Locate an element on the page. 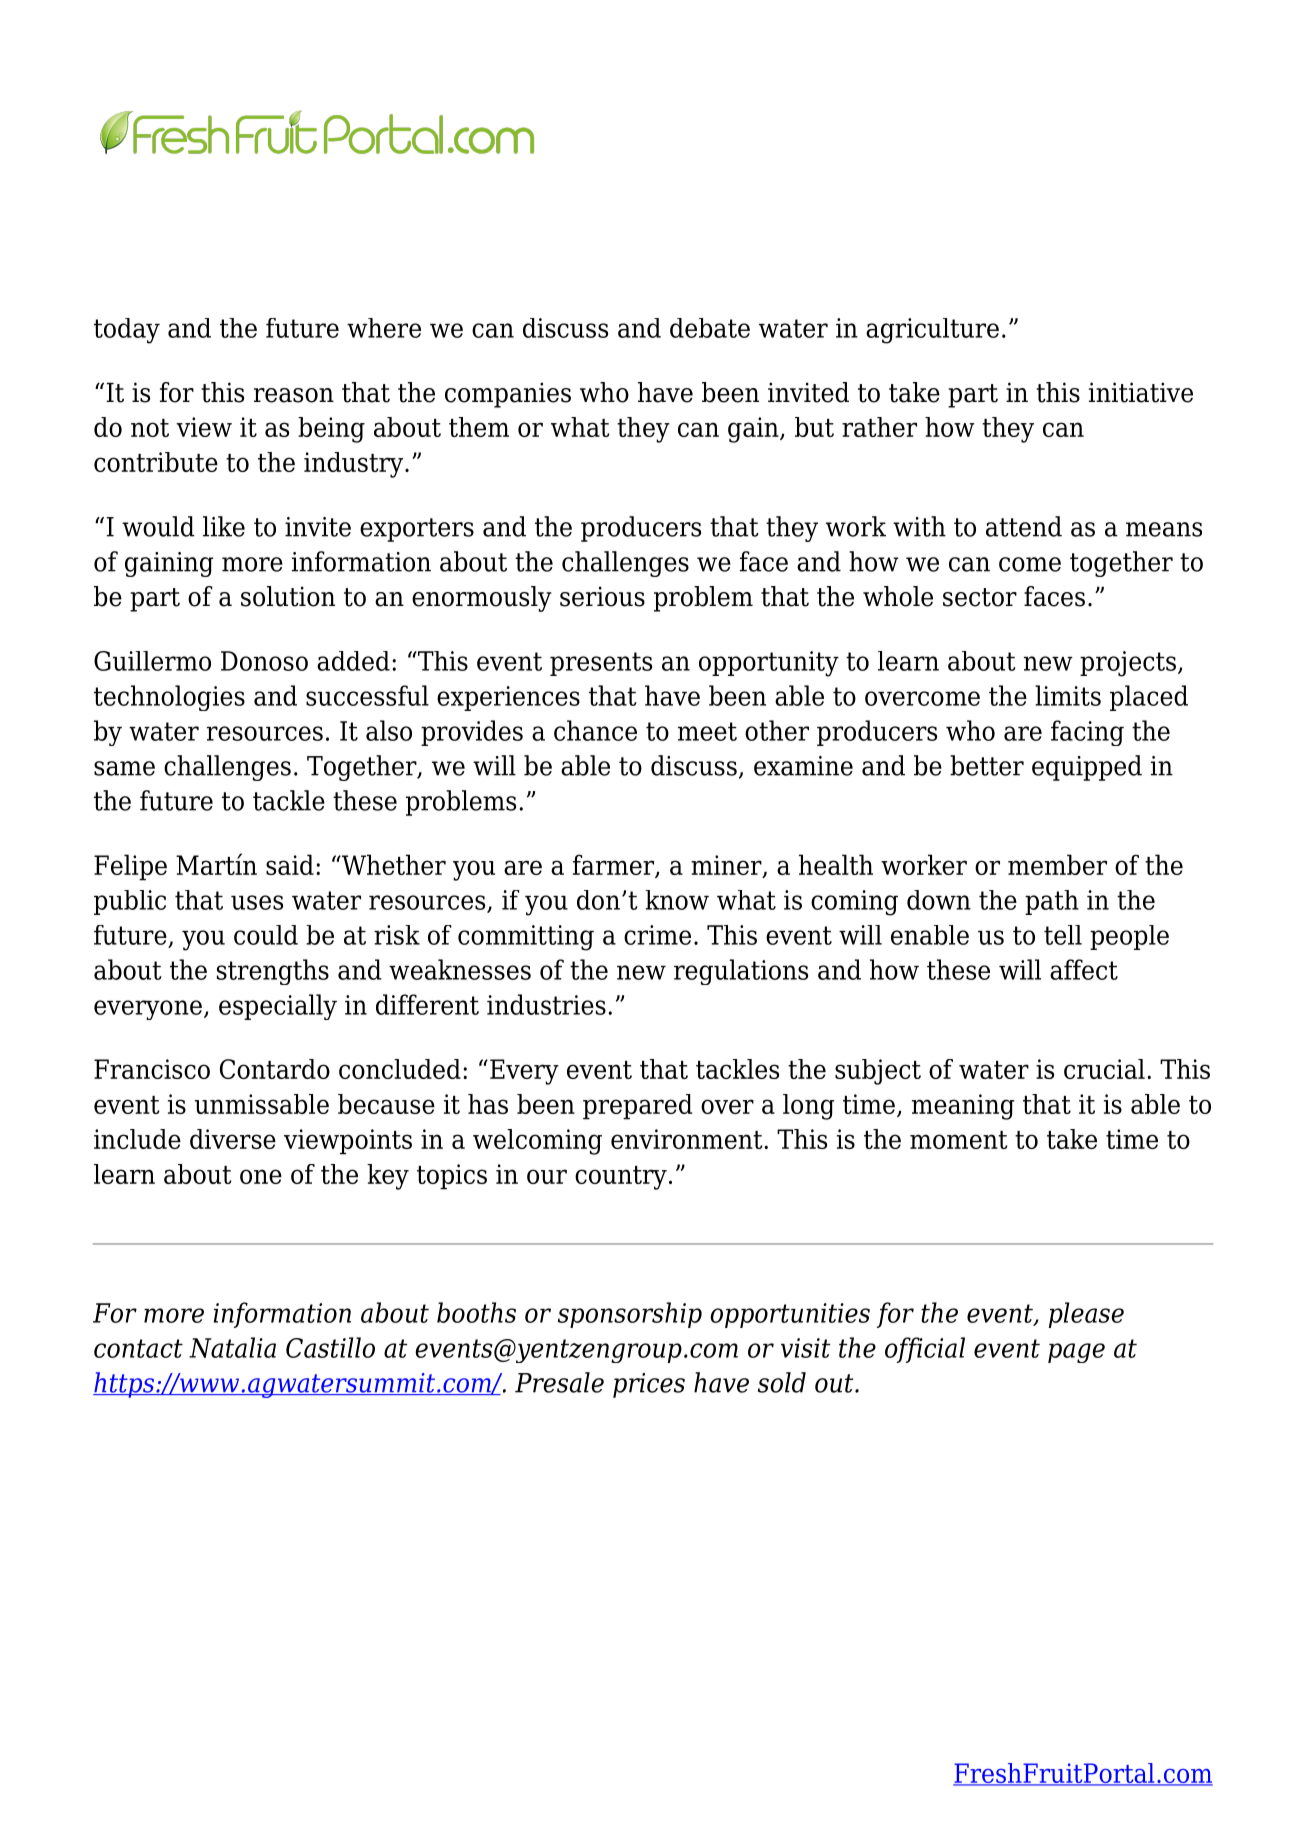  initiative is located at coordinates (1141, 392).
